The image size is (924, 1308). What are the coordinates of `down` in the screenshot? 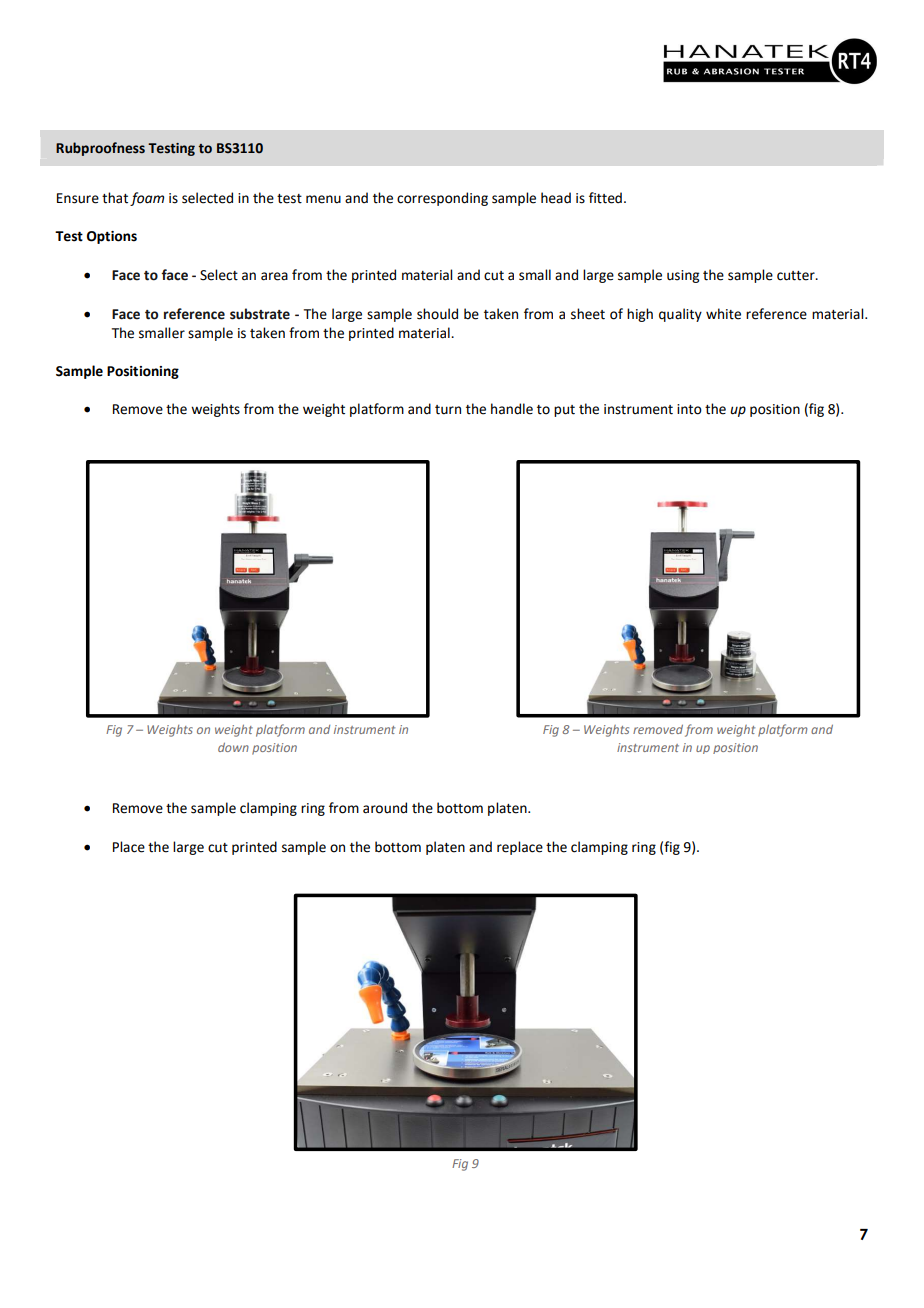 It's located at (233, 747).
